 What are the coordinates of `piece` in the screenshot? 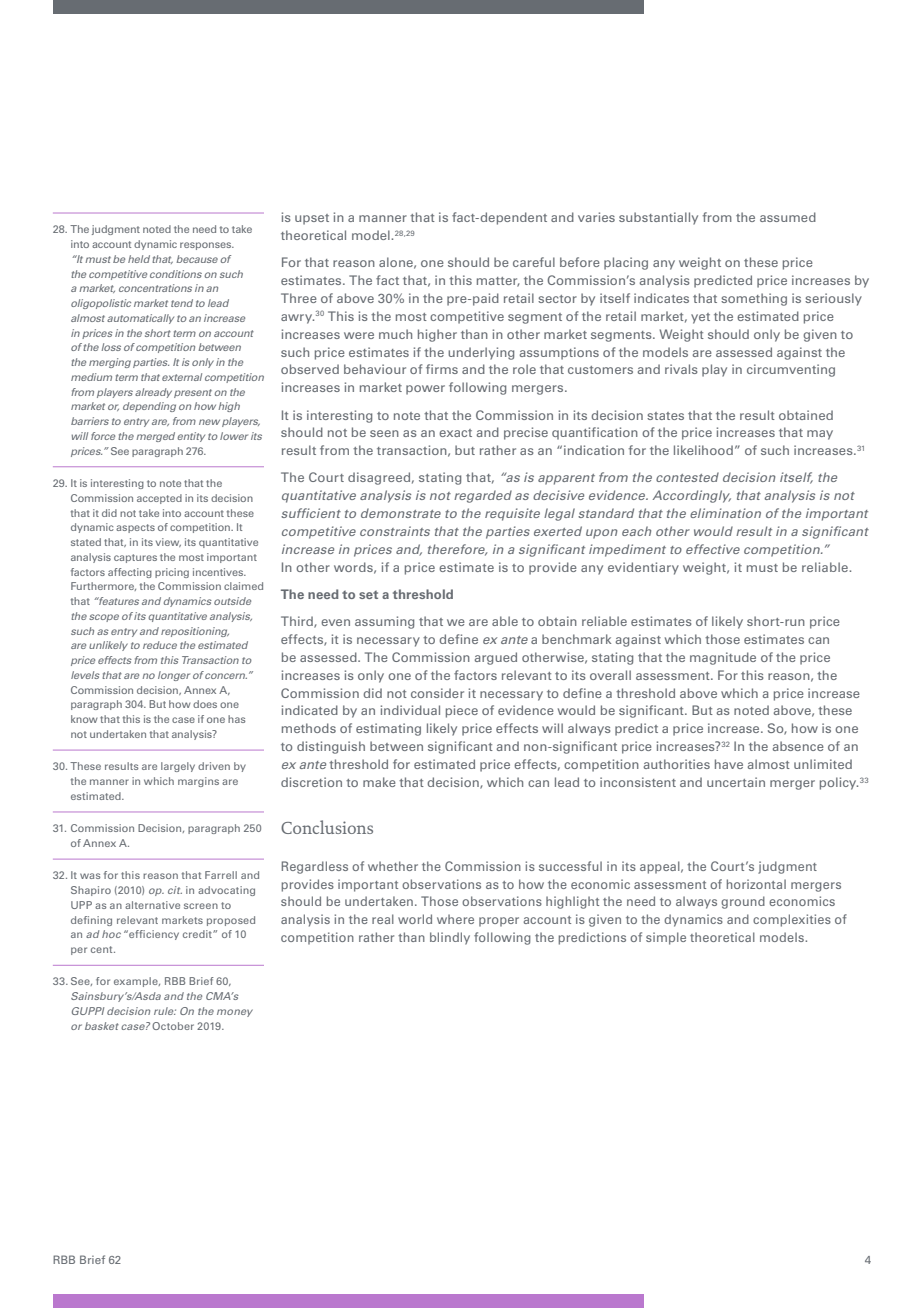 It's located at (462, 711).
